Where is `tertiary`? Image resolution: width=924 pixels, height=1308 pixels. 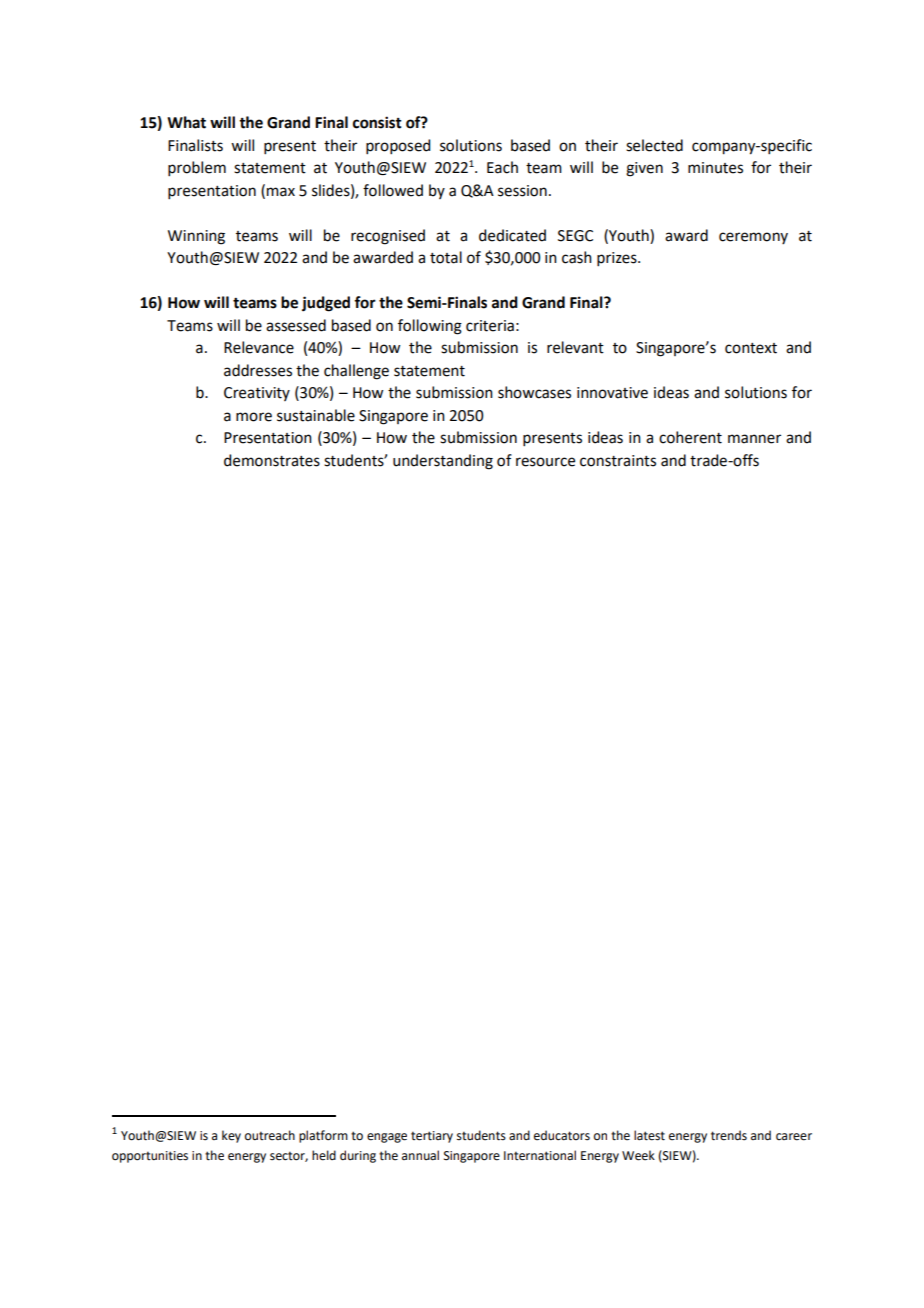
tertiary is located at coordinates (432, 1137).
